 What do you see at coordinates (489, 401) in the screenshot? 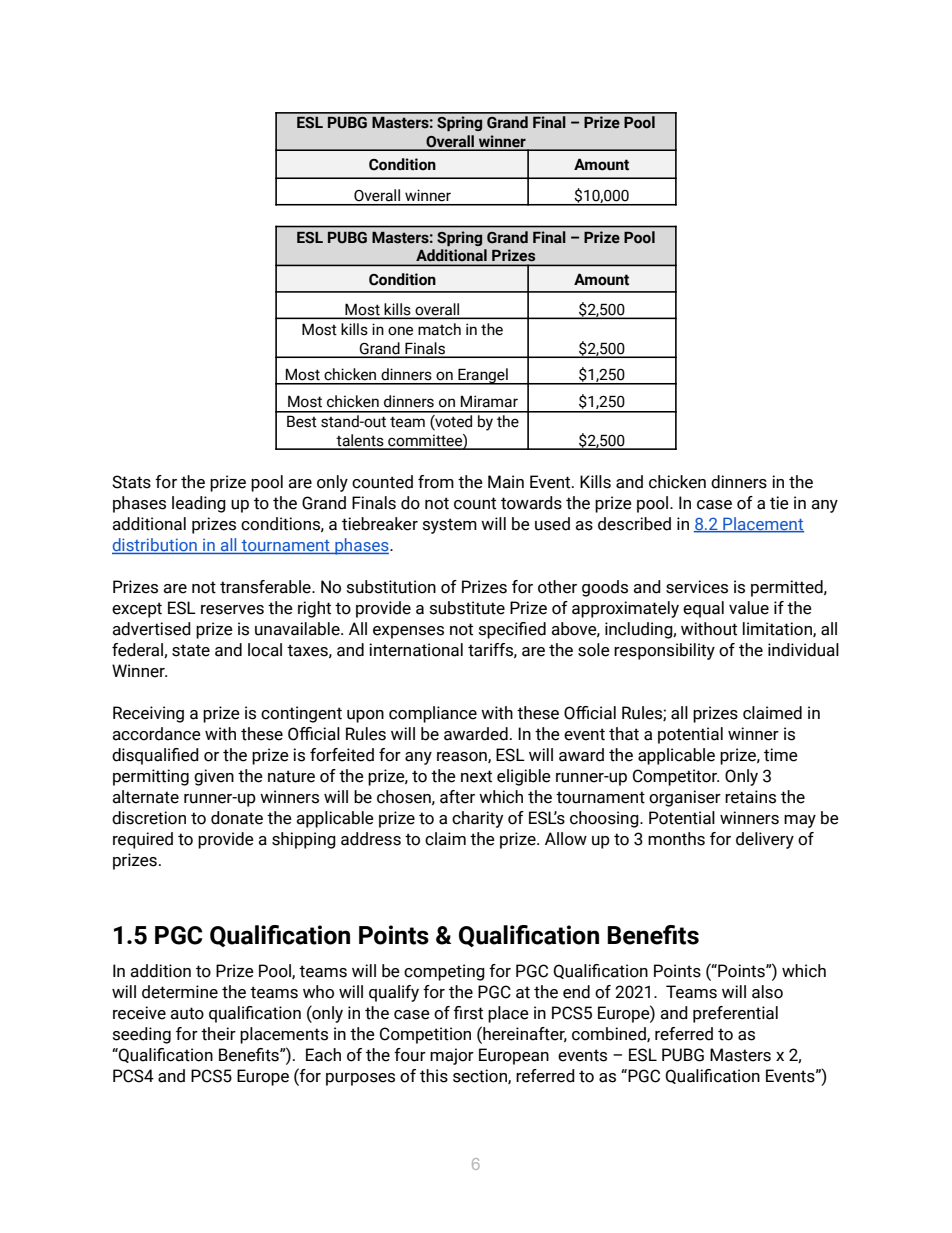
I see `Miramar` at bounding box center [489, 401].
